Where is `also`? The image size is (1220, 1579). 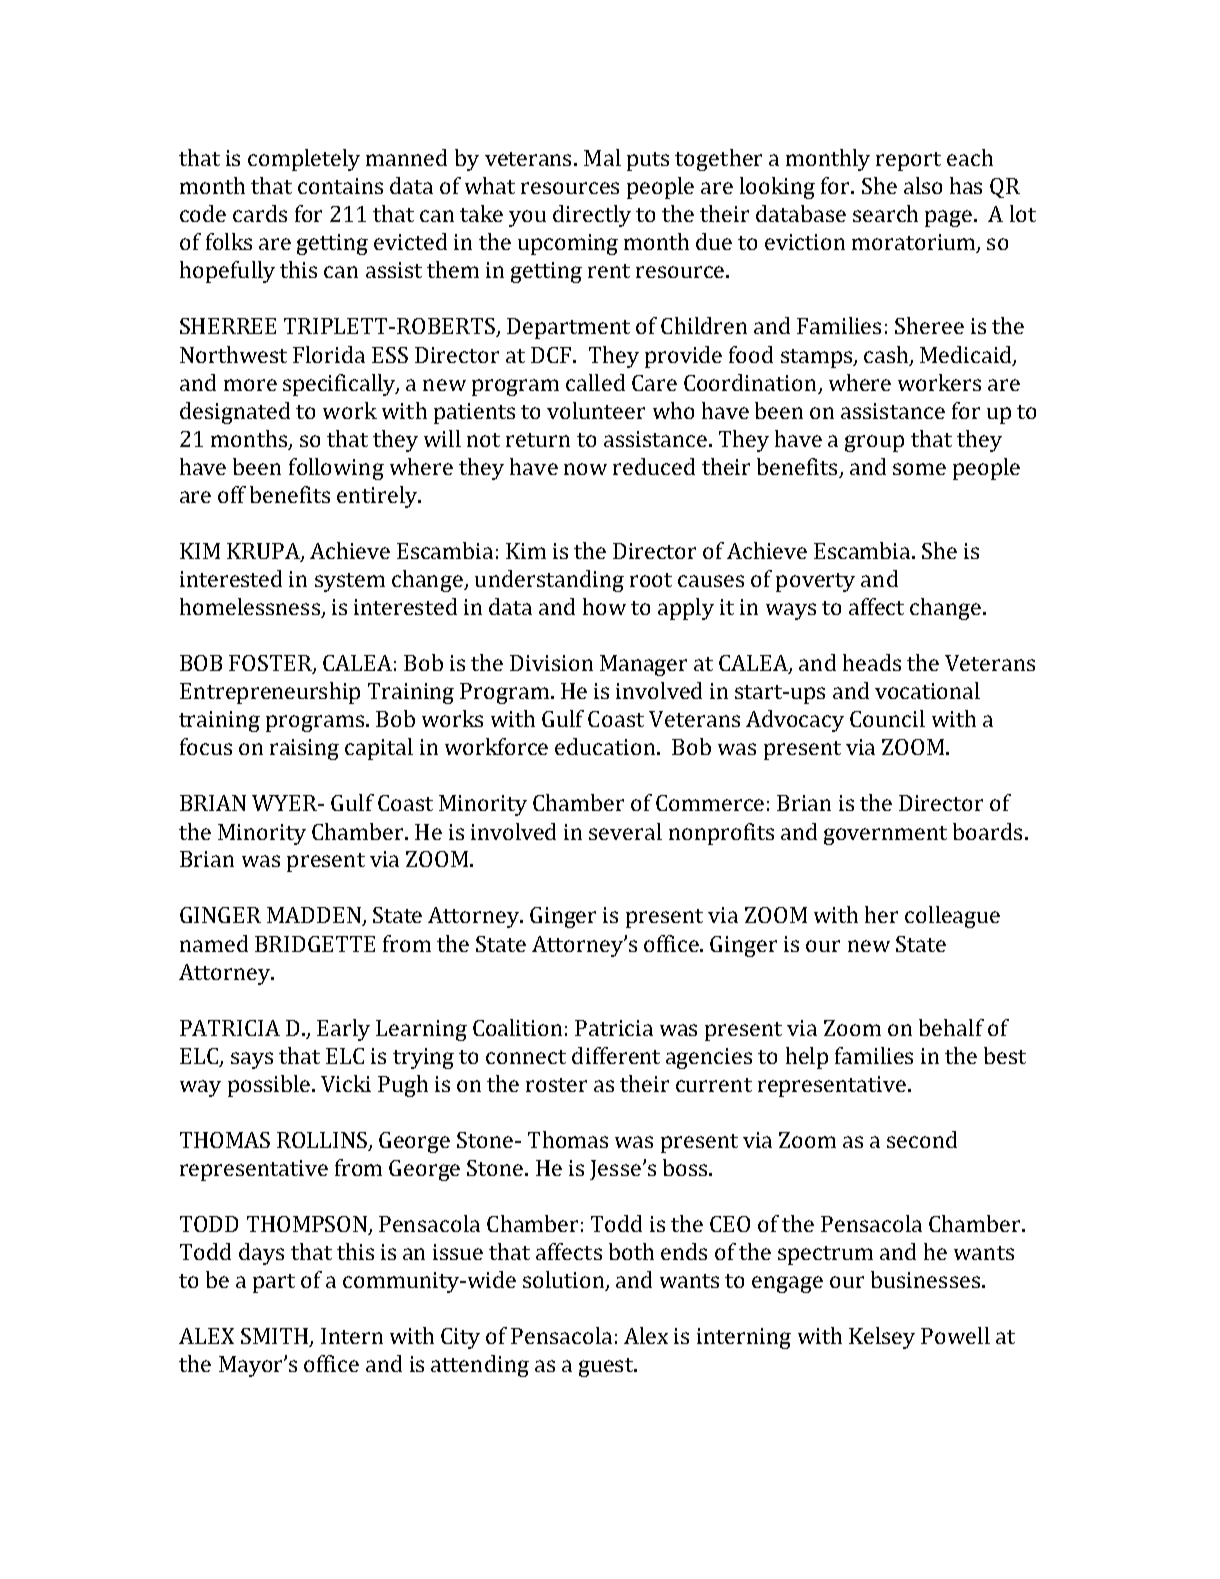
also is located at coordinates (923, 185).
